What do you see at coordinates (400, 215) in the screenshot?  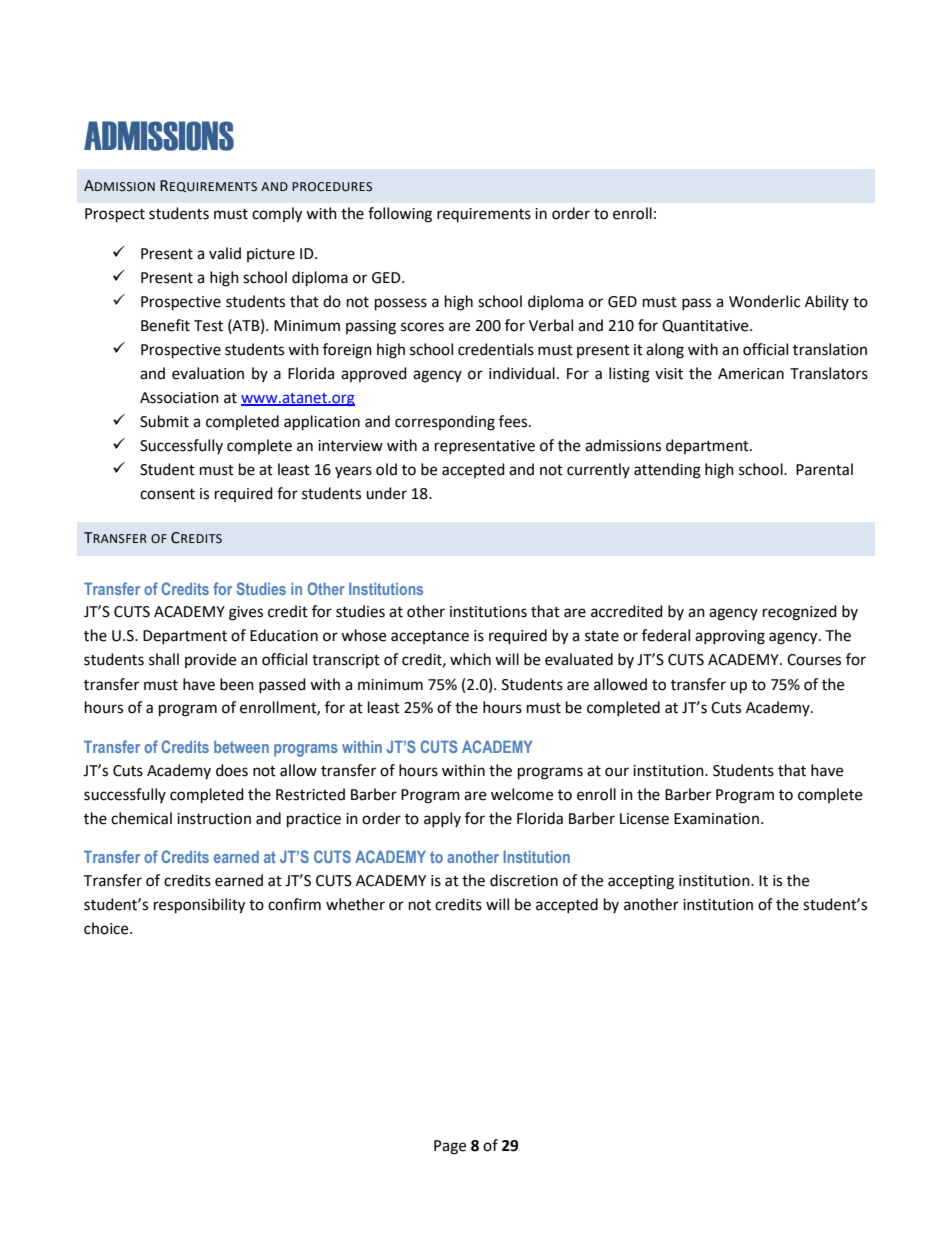 I see `following` at bounding box center [400, 215].
